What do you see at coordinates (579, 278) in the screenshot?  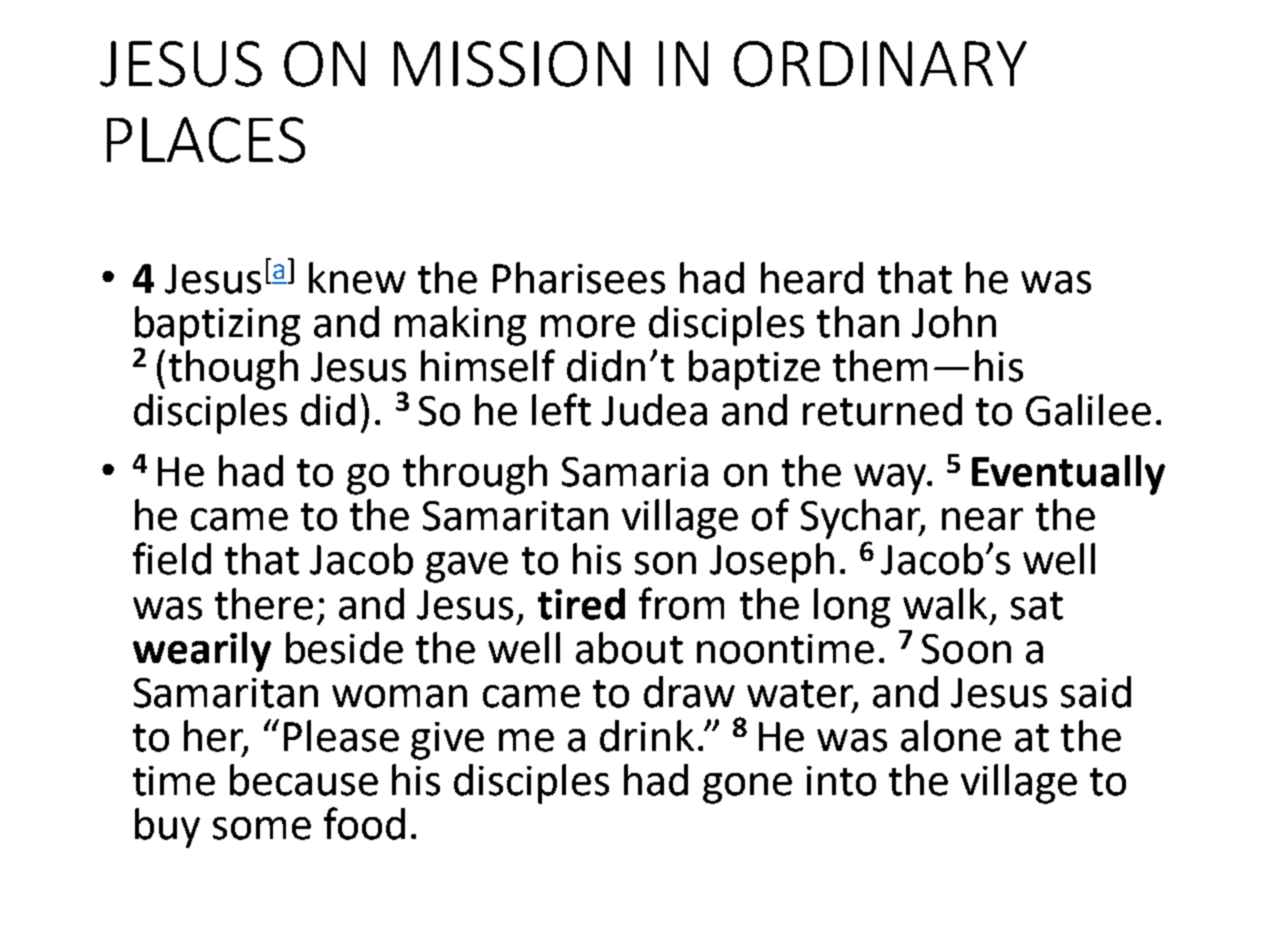 I see `Pharisees` at bounding box center [579, 278].
